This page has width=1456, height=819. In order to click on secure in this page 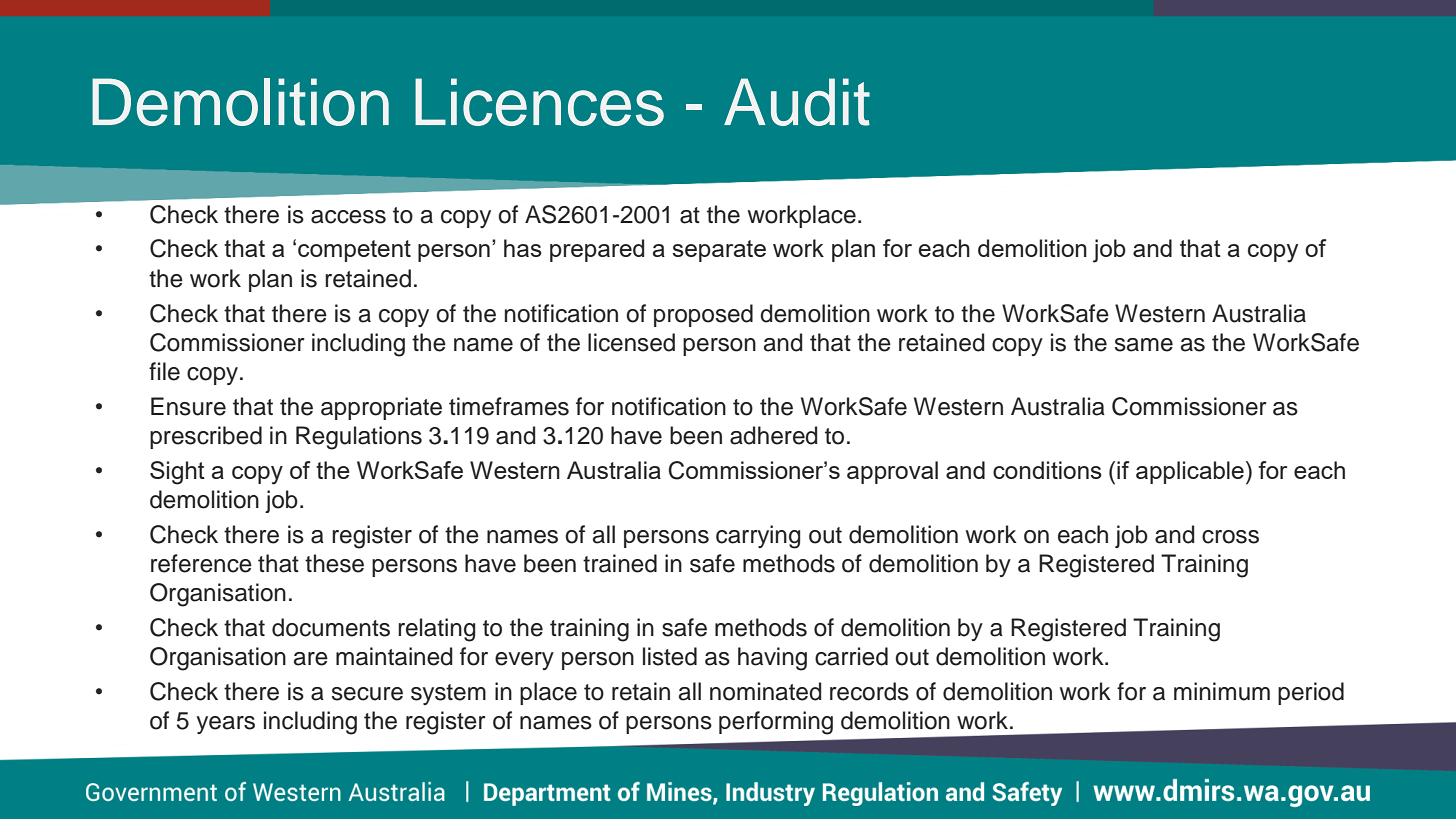, I will do `click(367, 694)`.
